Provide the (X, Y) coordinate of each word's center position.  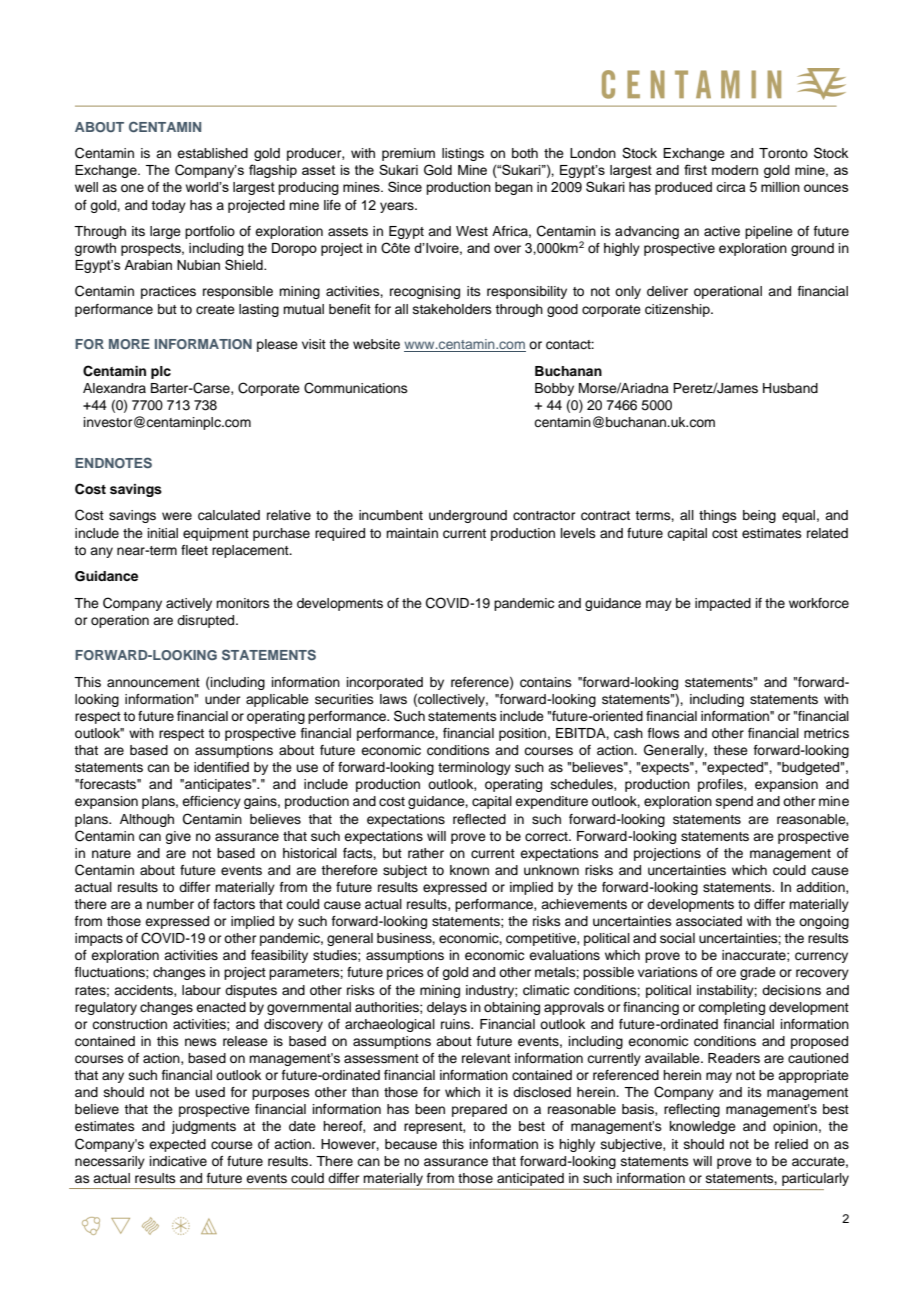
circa (730, 187)
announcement (153, 683)
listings (463, 154)
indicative (178, 1161)
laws (393, 699)
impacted (723, 604)
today (168, 206)
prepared (479, 1110)
